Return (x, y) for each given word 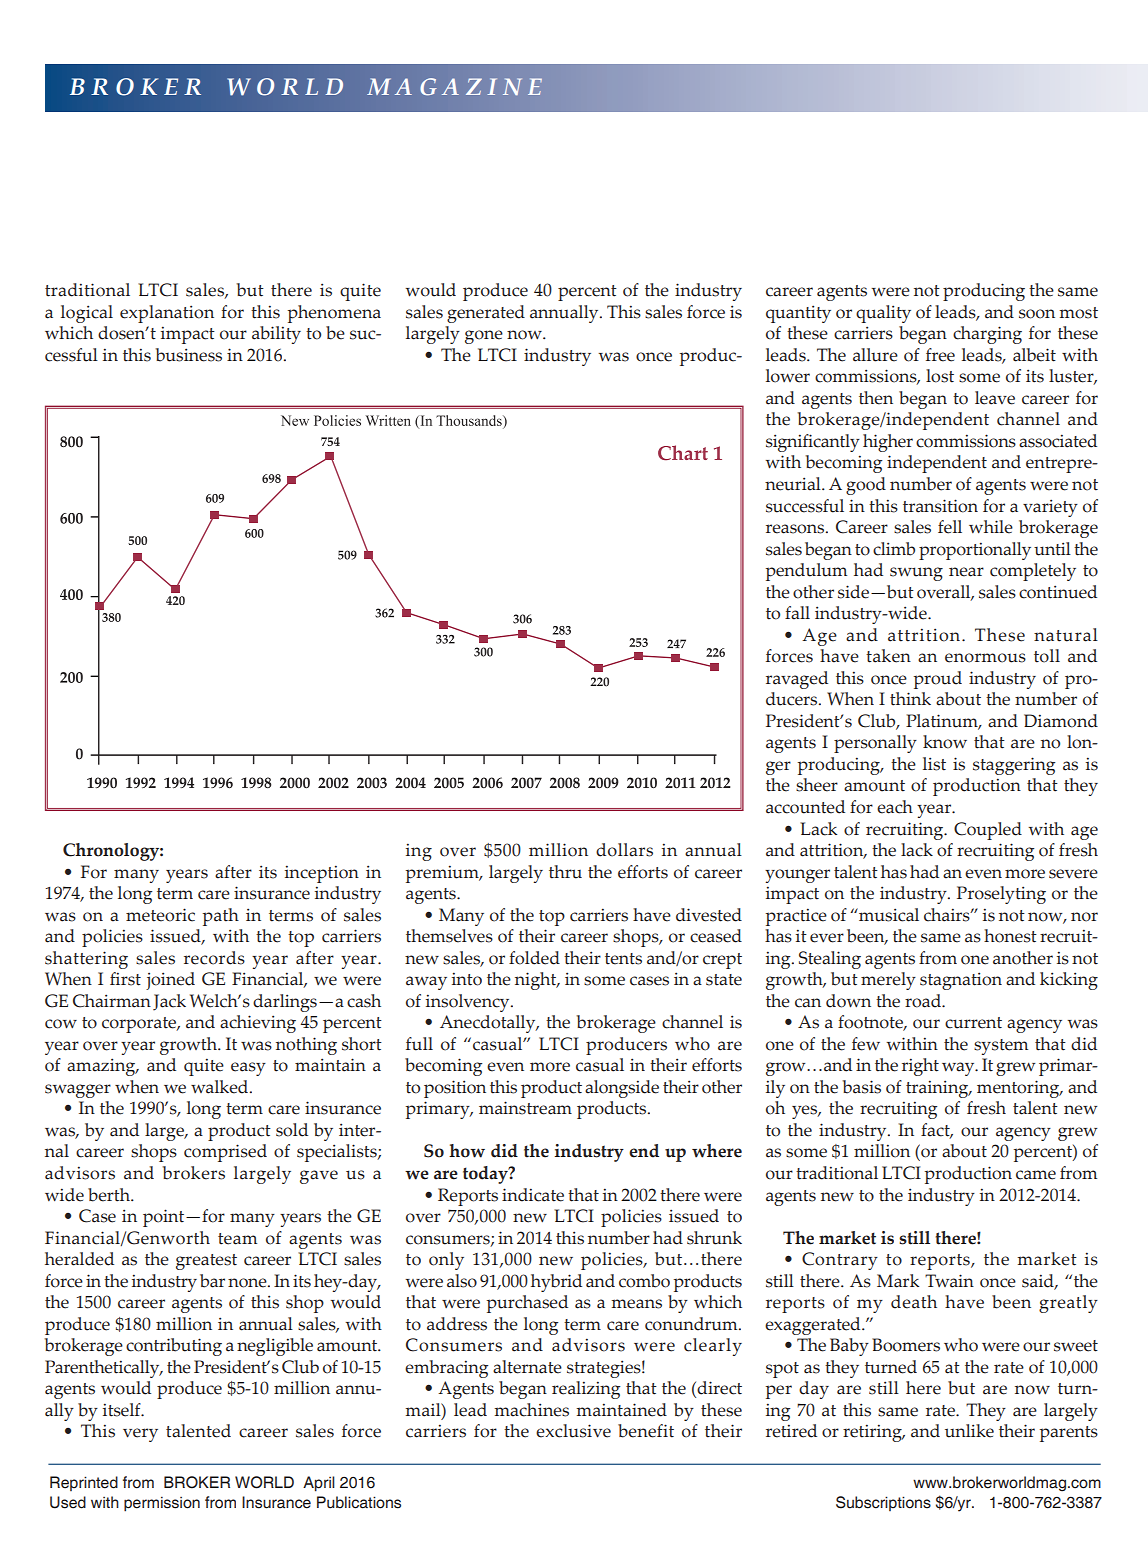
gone (484, 337)
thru (565, 872)
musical (888, 915)
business (189, 355)
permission (162, 1504)
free (940, 355)
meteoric (160, 915)
